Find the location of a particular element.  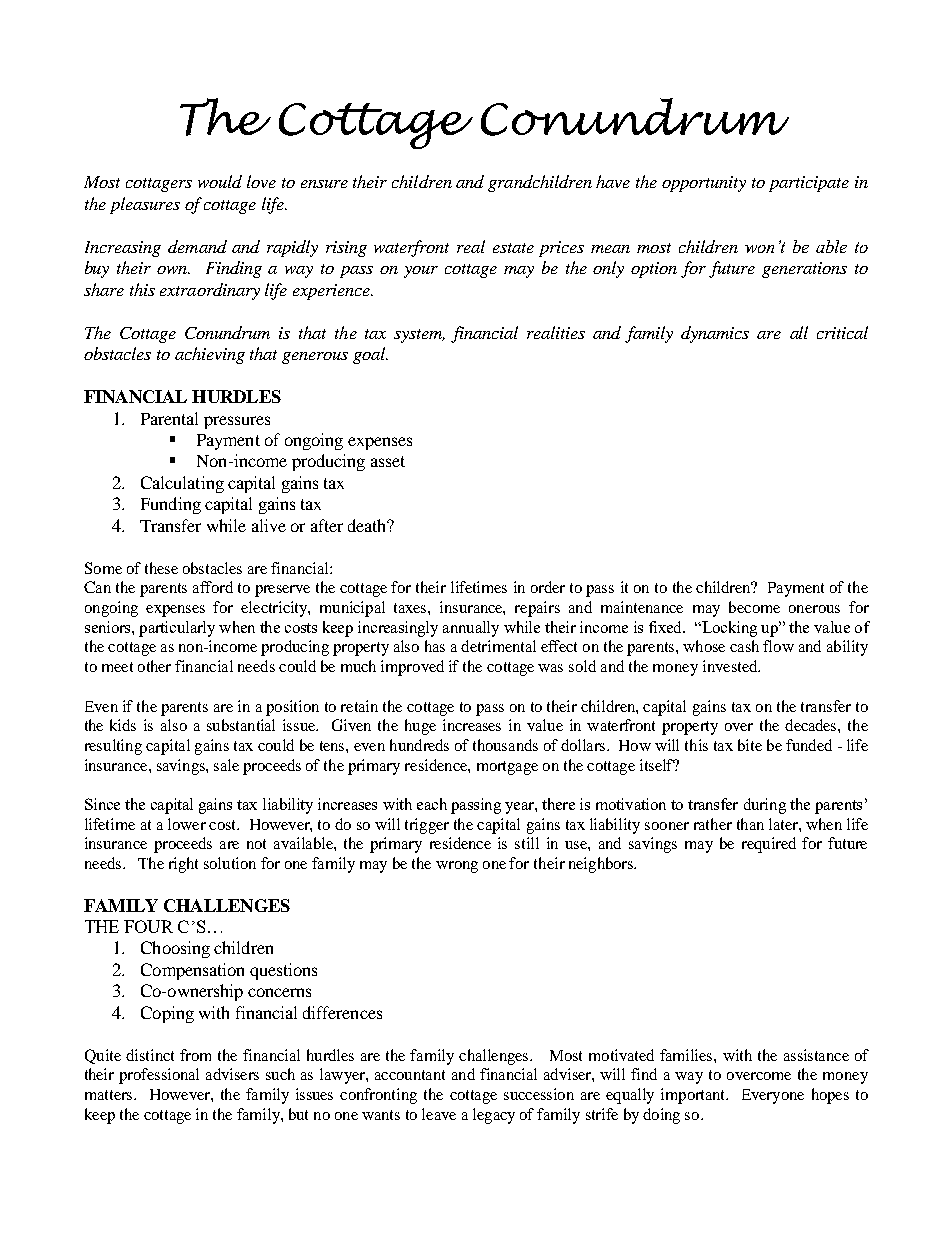

opportunity is located at coordinates (704, 184).
